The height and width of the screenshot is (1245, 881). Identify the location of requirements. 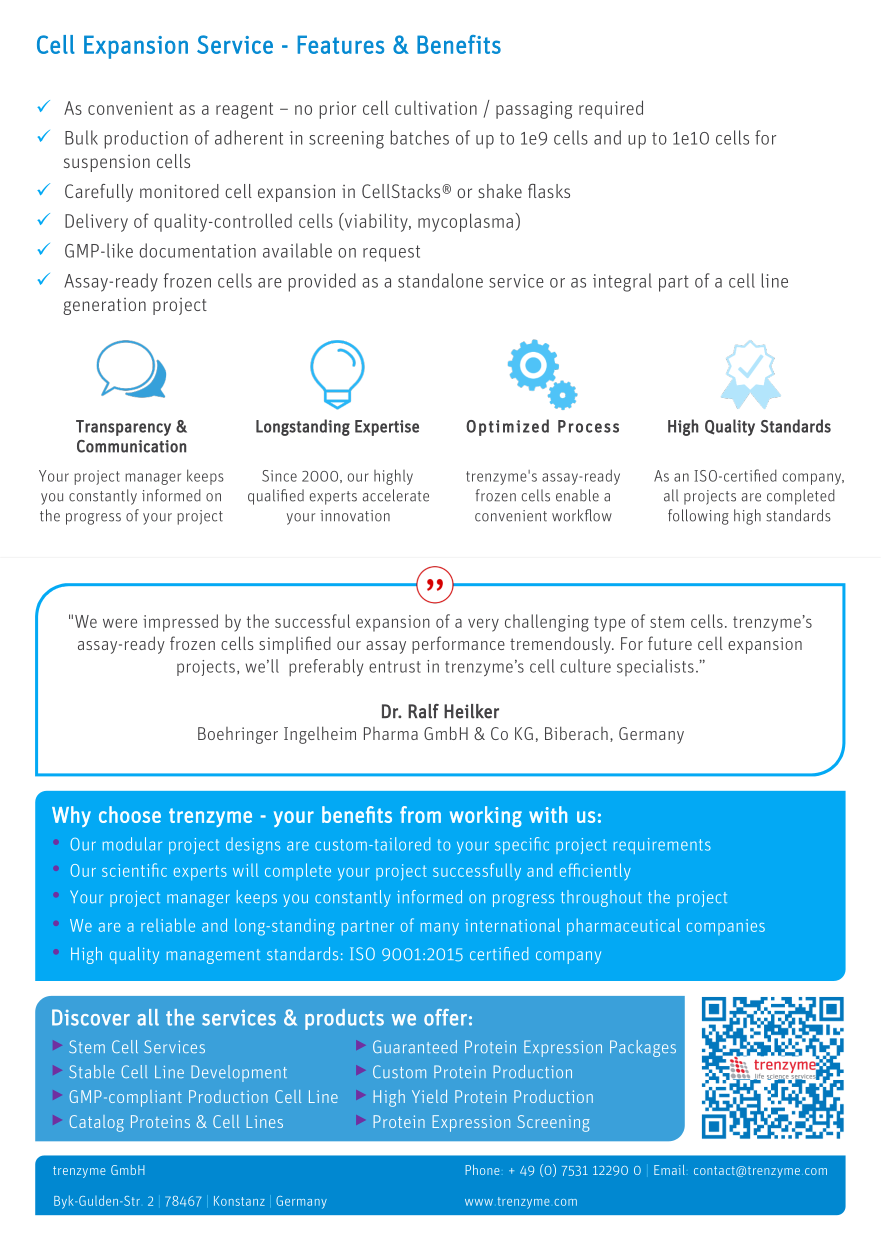
(662, 846).
